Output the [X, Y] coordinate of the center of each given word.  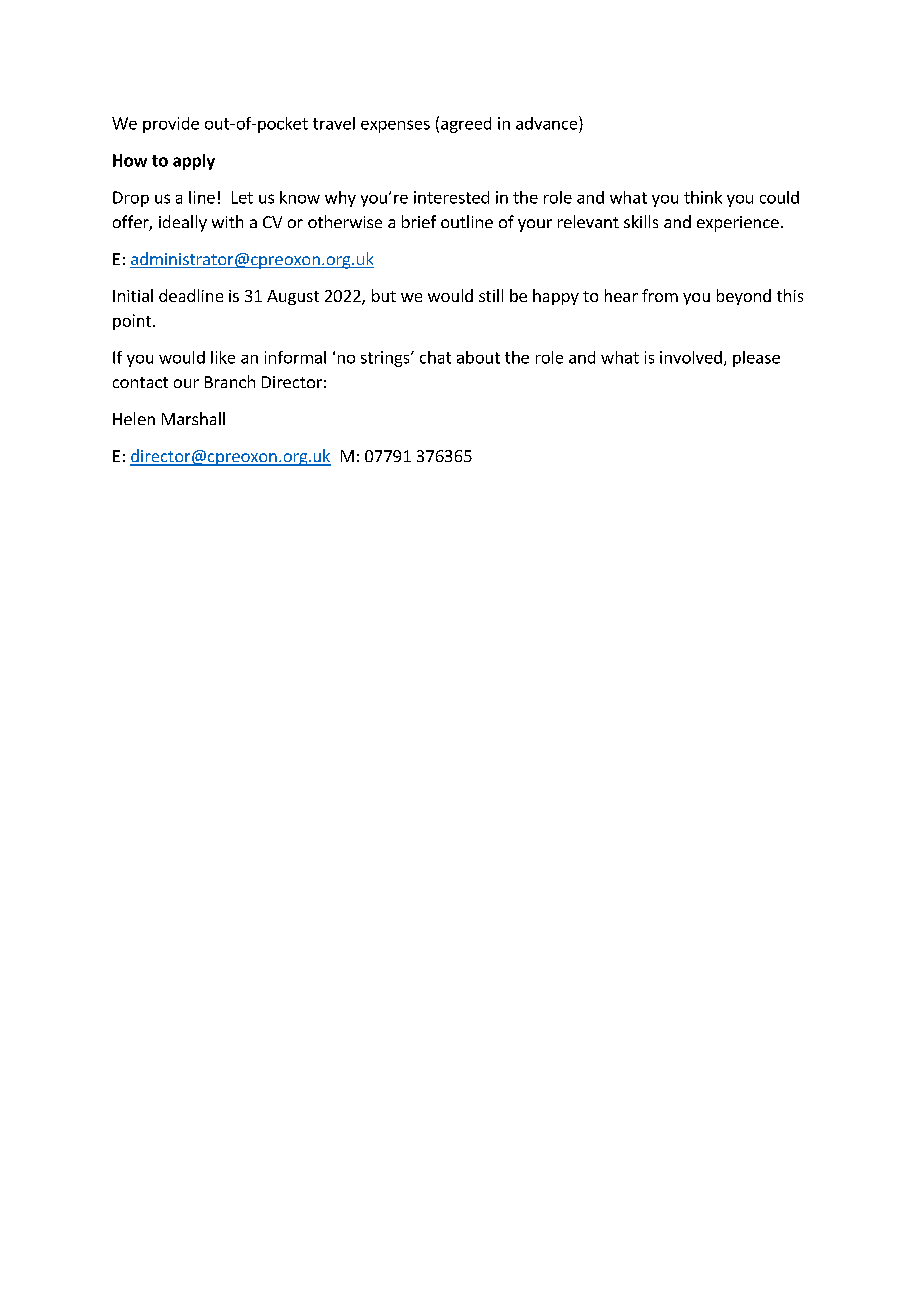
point [133, 322]
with [227, 221]
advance [548, 123]
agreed [466, 125]
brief [419, 221]
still [491, 295]
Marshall [193, 418]
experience [738, 224]
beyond [744, 297]
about [478, 357]
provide [171, 125]
